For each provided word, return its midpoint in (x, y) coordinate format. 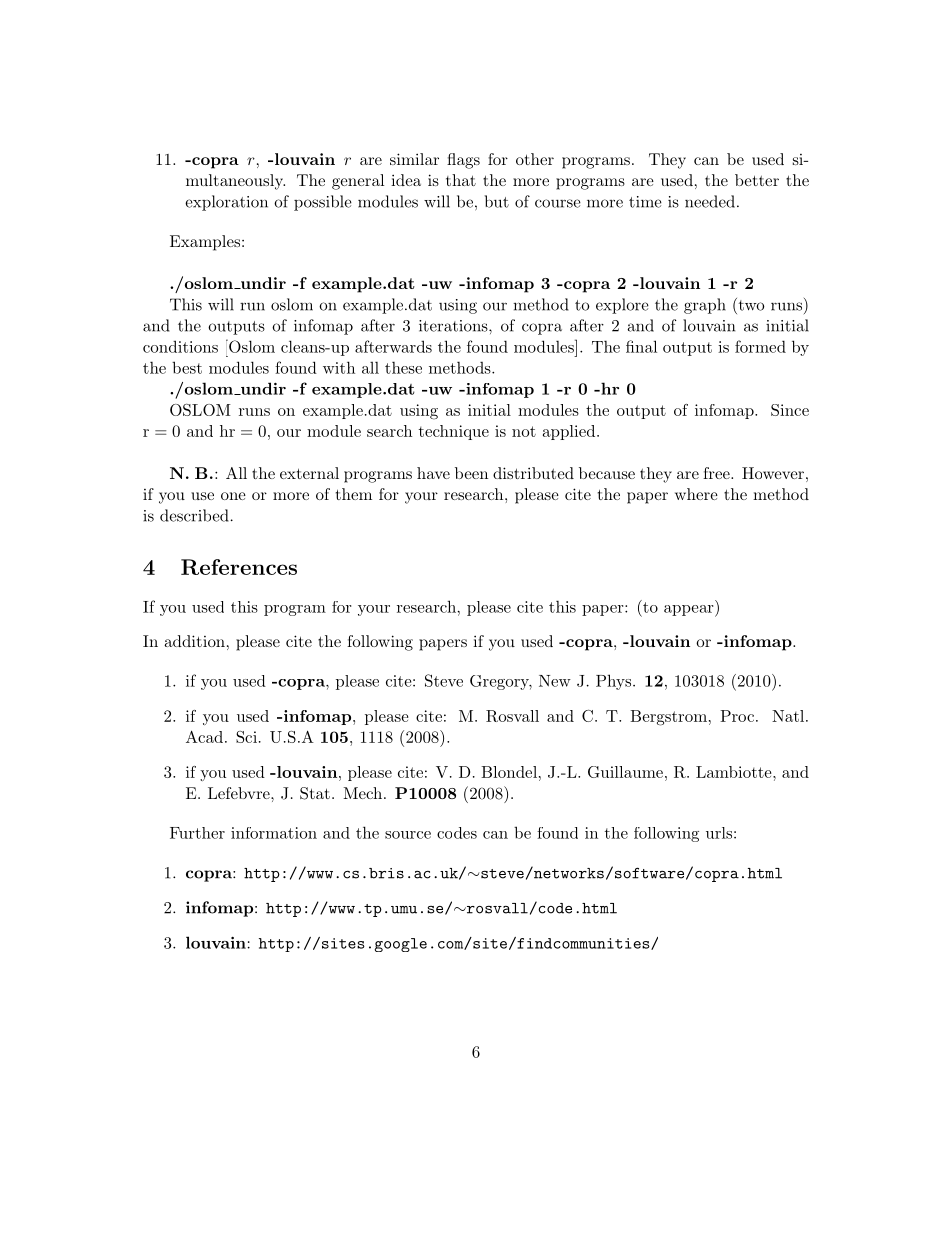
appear (688, 610)
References (239, 567)
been (471, 473)
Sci (246, 737)
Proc (737, 716)
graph (705, 306)
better (757, 180)
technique (454, 432)
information (274, 833)
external (309, 473)
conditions (180, 346)
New (555, 681)
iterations (454, 326)
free (716, 473)
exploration (226, 203)
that (461, 180)
